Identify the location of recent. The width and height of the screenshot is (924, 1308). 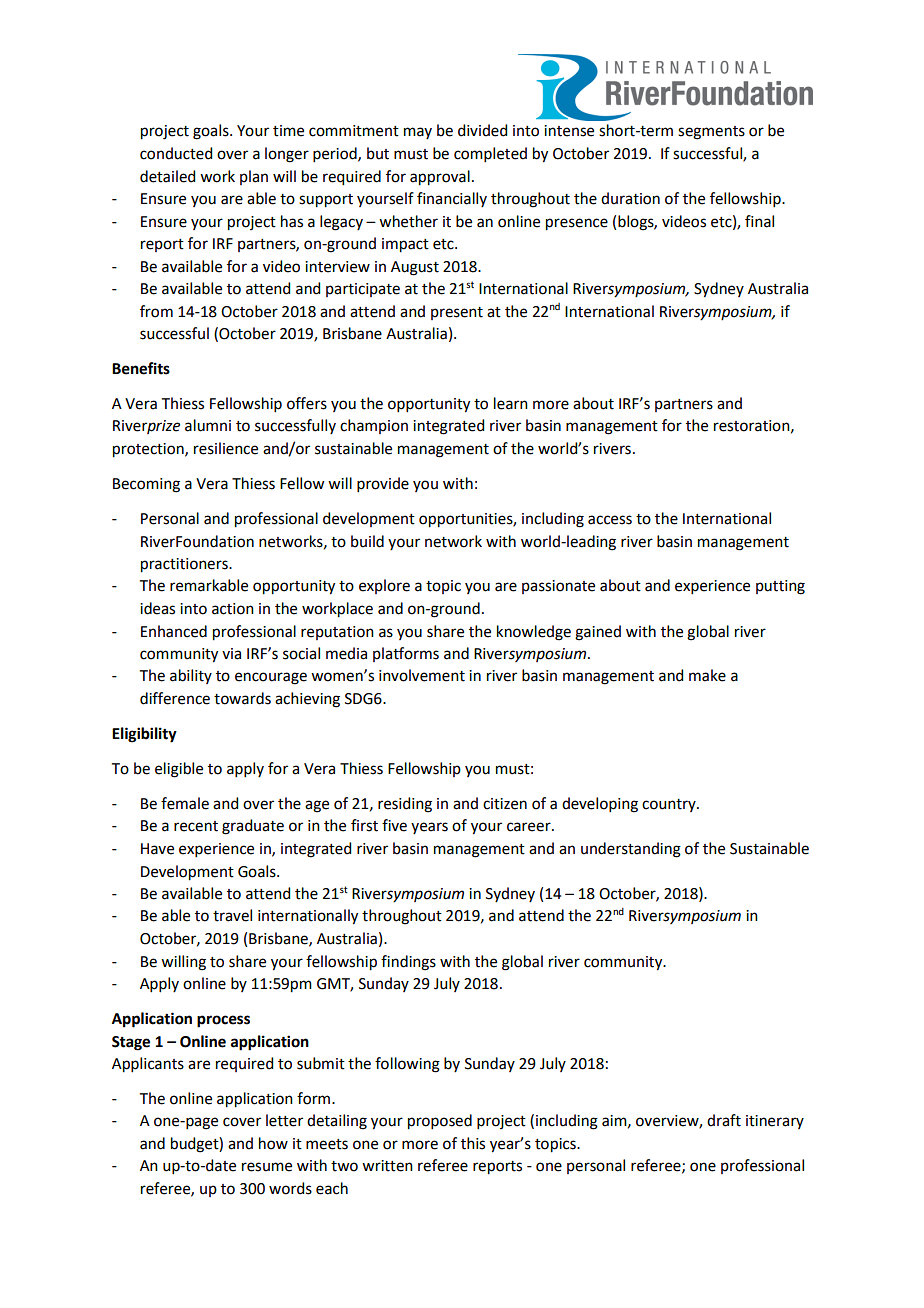
(196, 826).
